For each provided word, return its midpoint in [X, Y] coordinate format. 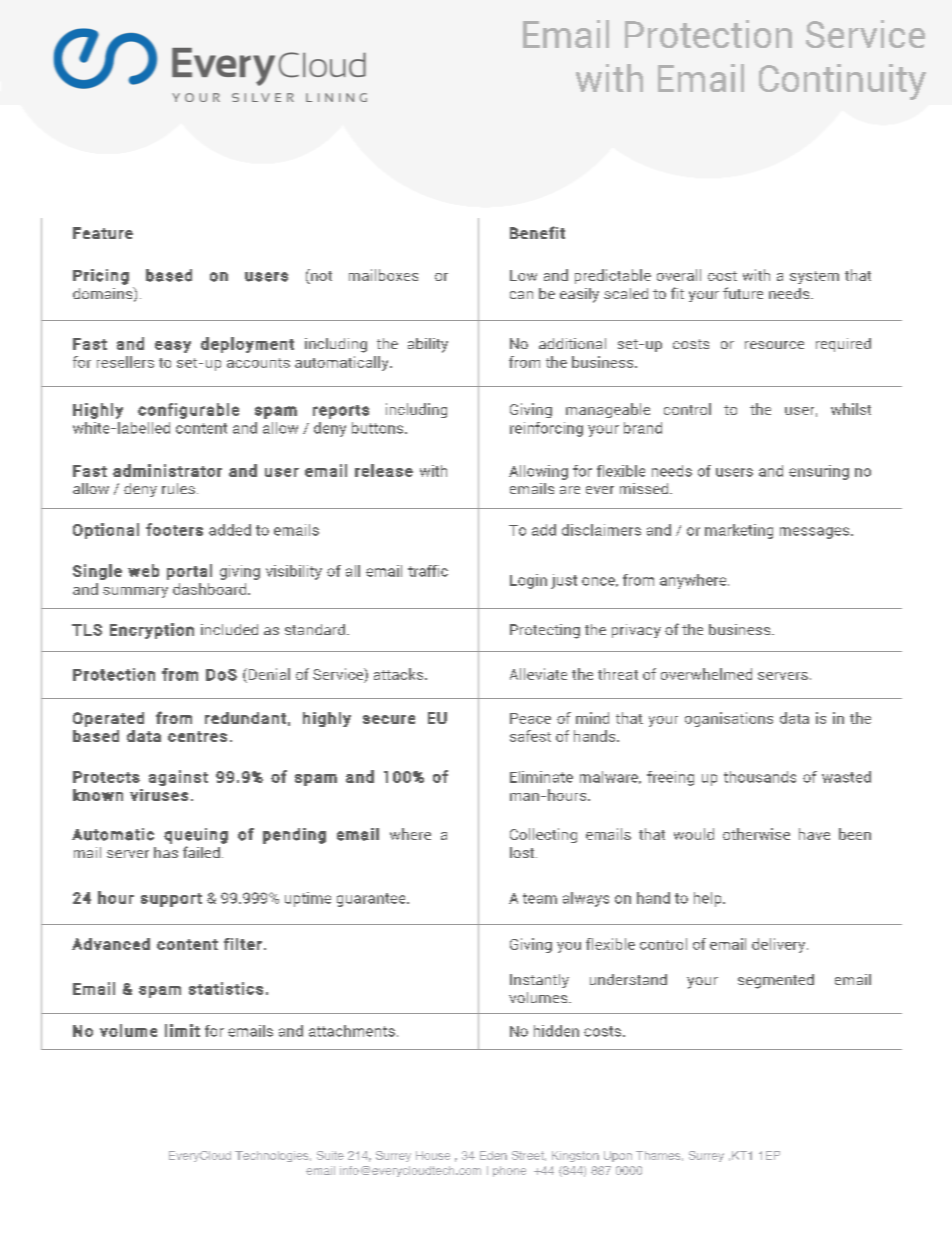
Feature [103, 233]
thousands [760, 777]
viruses [159, 795]
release [384, 470]
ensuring [819, 472]
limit [182, 1030]
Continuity [842, 82]
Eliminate [541, 777]
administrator [167, 470]
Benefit [537, 232]
